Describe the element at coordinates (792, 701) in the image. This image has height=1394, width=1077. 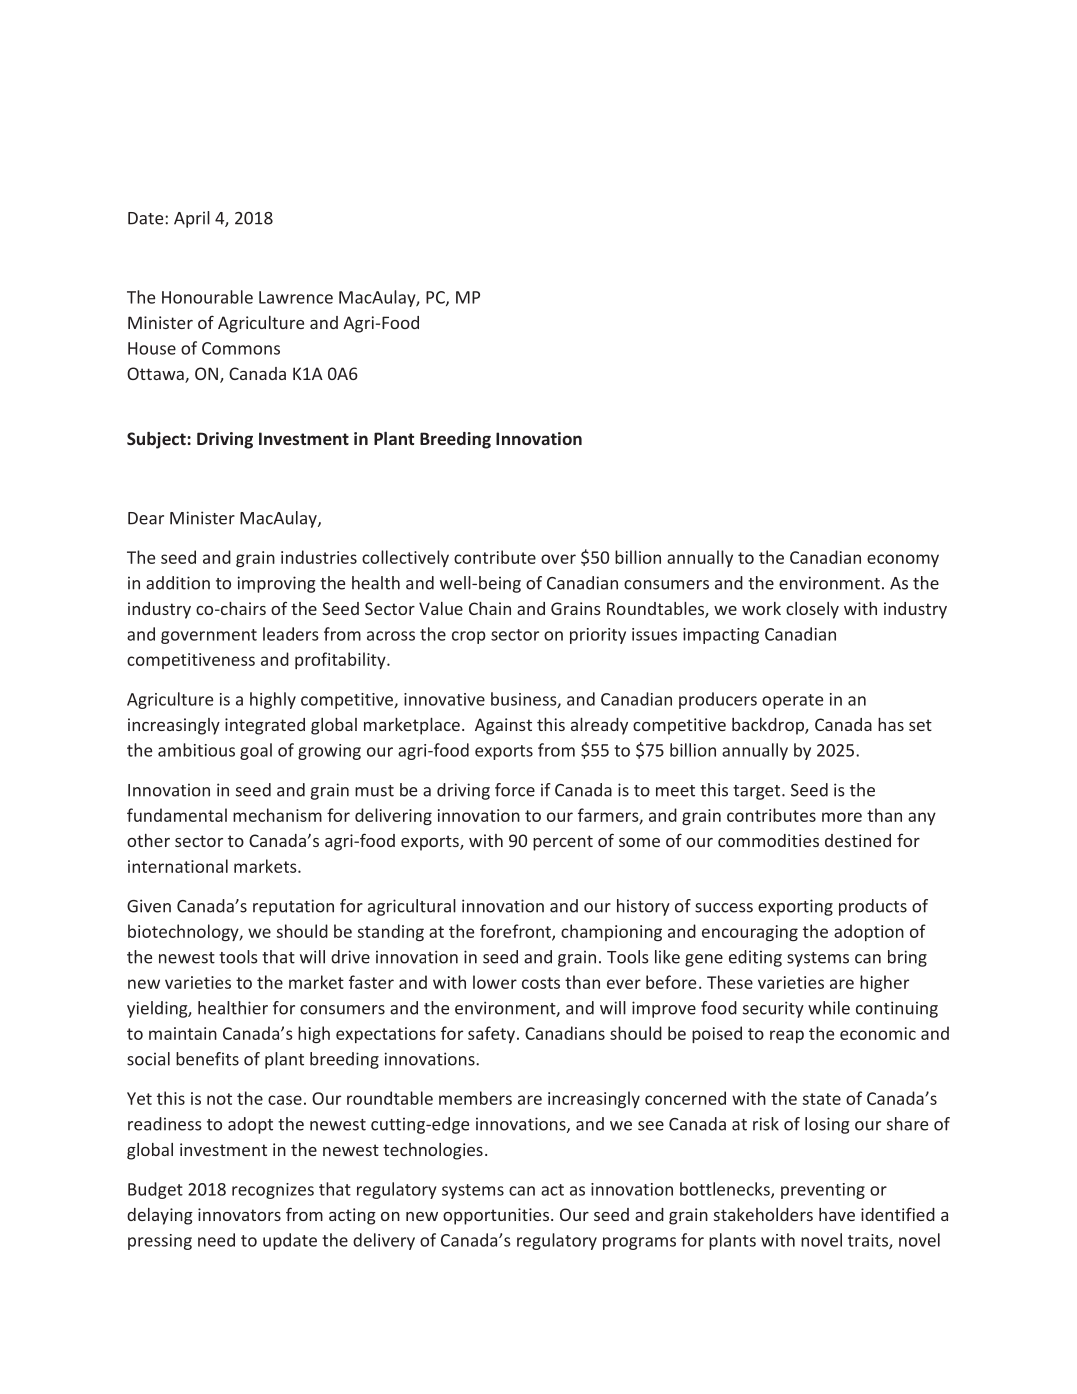
I see `operate` at that location.
